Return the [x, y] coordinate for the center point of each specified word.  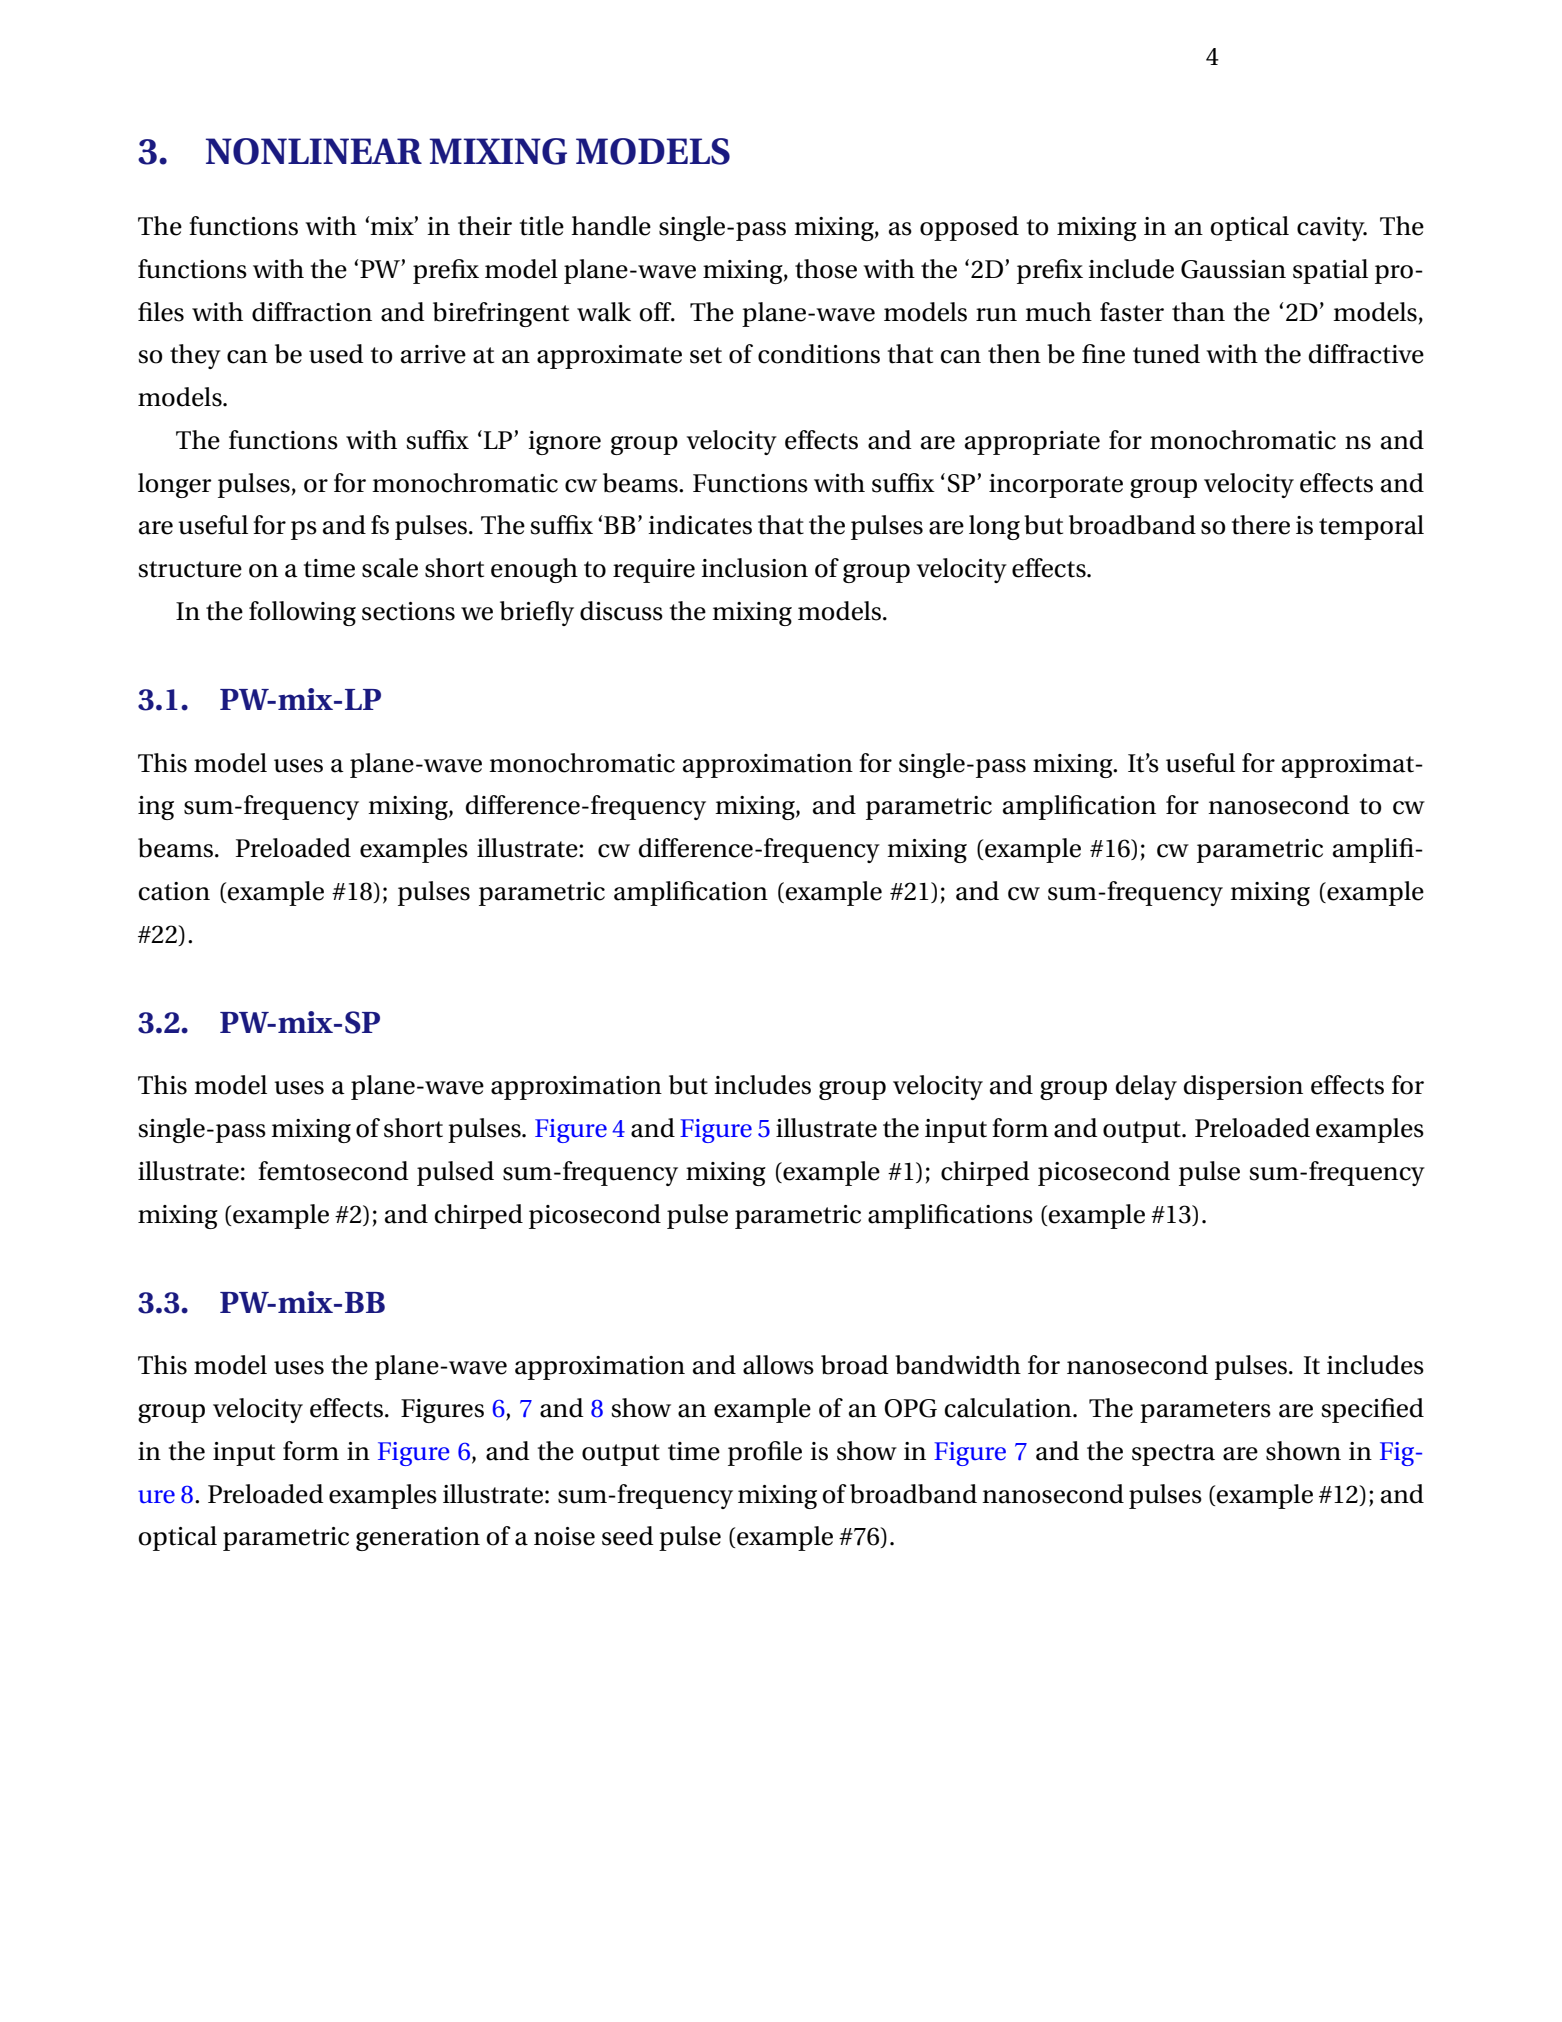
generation [418, 1539]
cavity [1332, 229]
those [826, 269]
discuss [621, 611]
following [302, 613]
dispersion [1243, 1087]
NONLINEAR [314, 151]
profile [765, 1453]
